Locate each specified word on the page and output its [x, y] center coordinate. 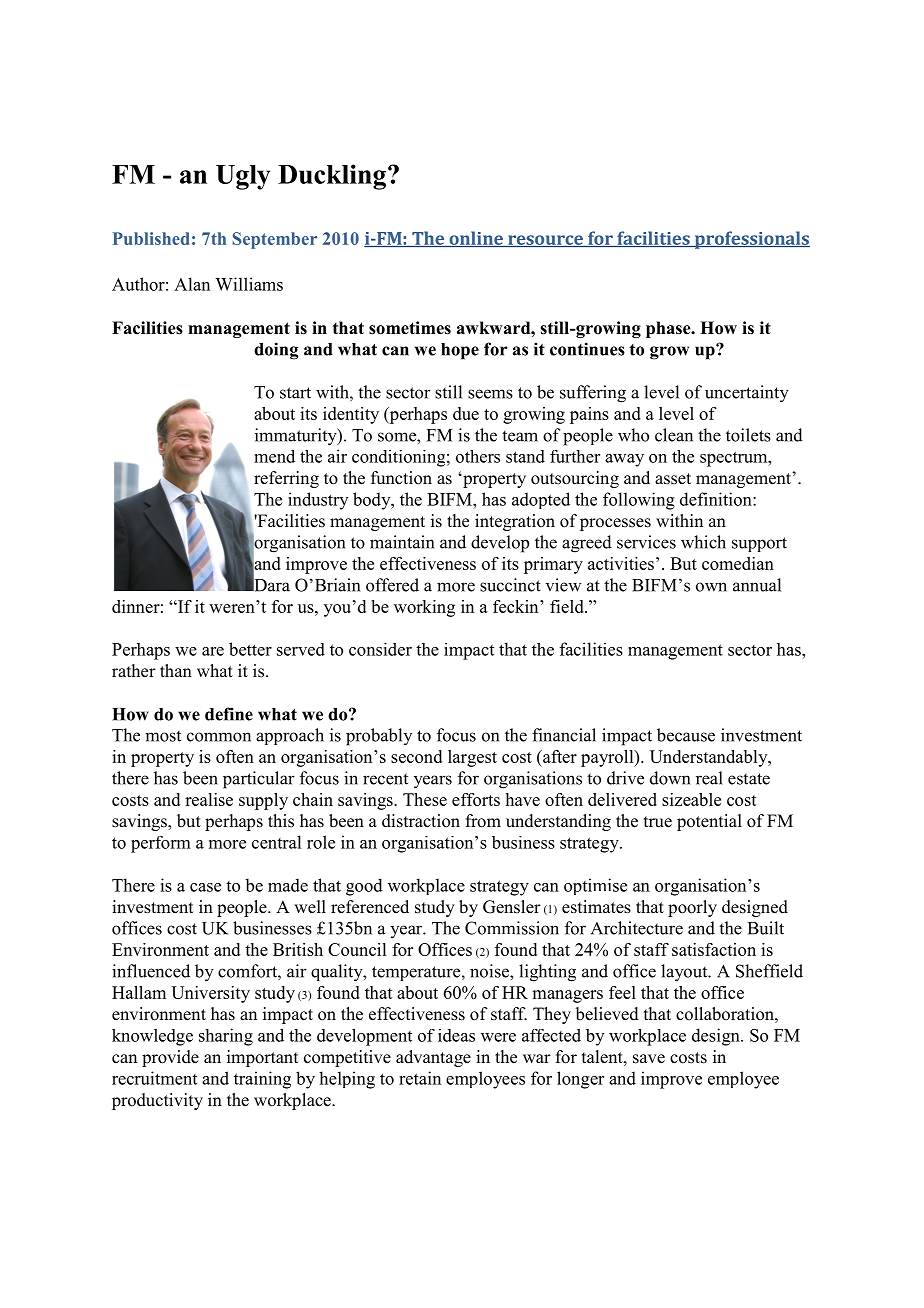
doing [276, 351]
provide [170, 1058]
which [703, 542]
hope [460, 351]
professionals [751, 240]
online [476, 239]
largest [472, 758]
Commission [512, 928]
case [205, 887]
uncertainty [747, 394]
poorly [692, 908]
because [686, 735]
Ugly [243, 177]
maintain [402, 542]
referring [286, 479]
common [219, 737]
